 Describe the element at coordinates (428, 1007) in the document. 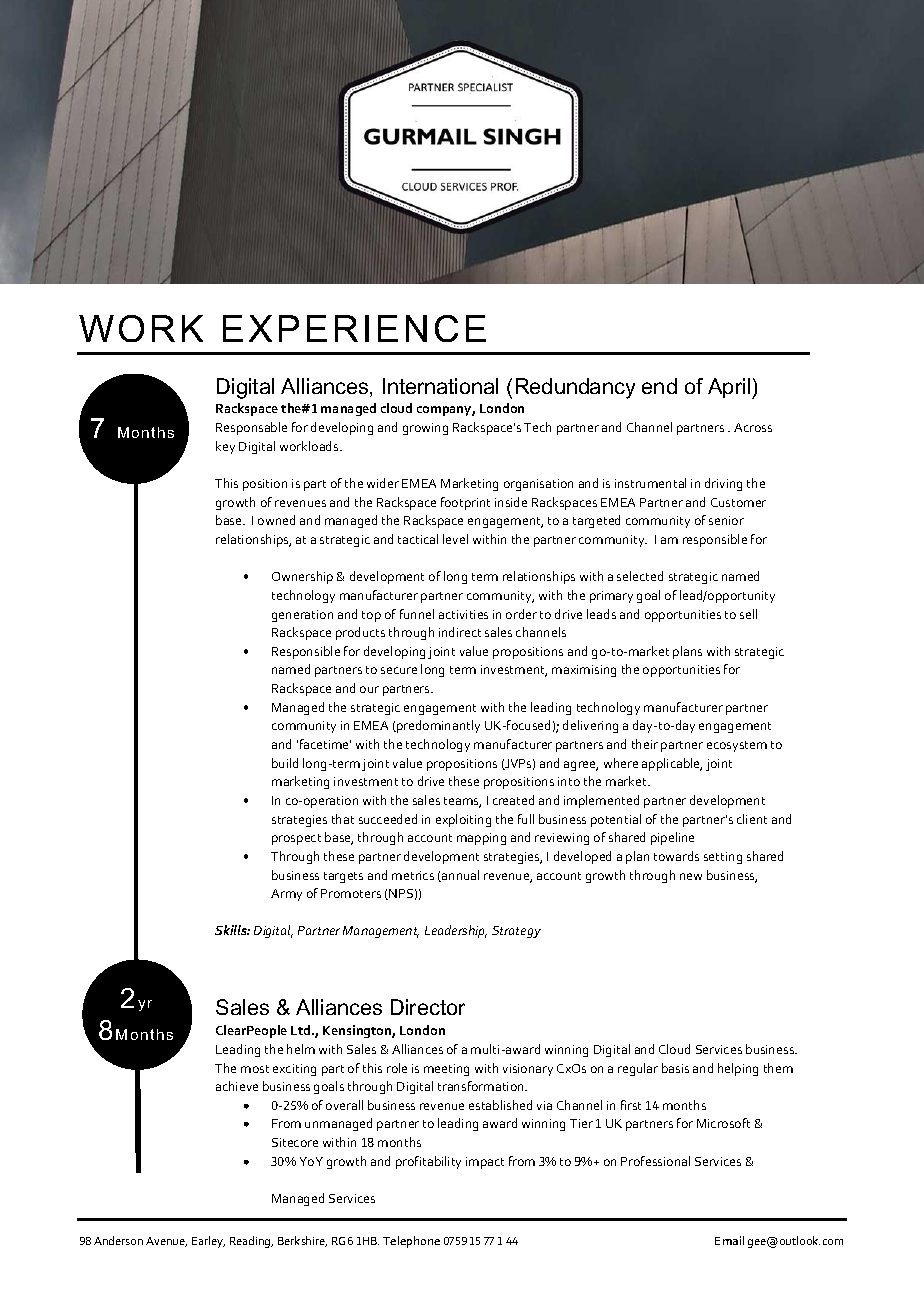

I see `Director` at that location.
